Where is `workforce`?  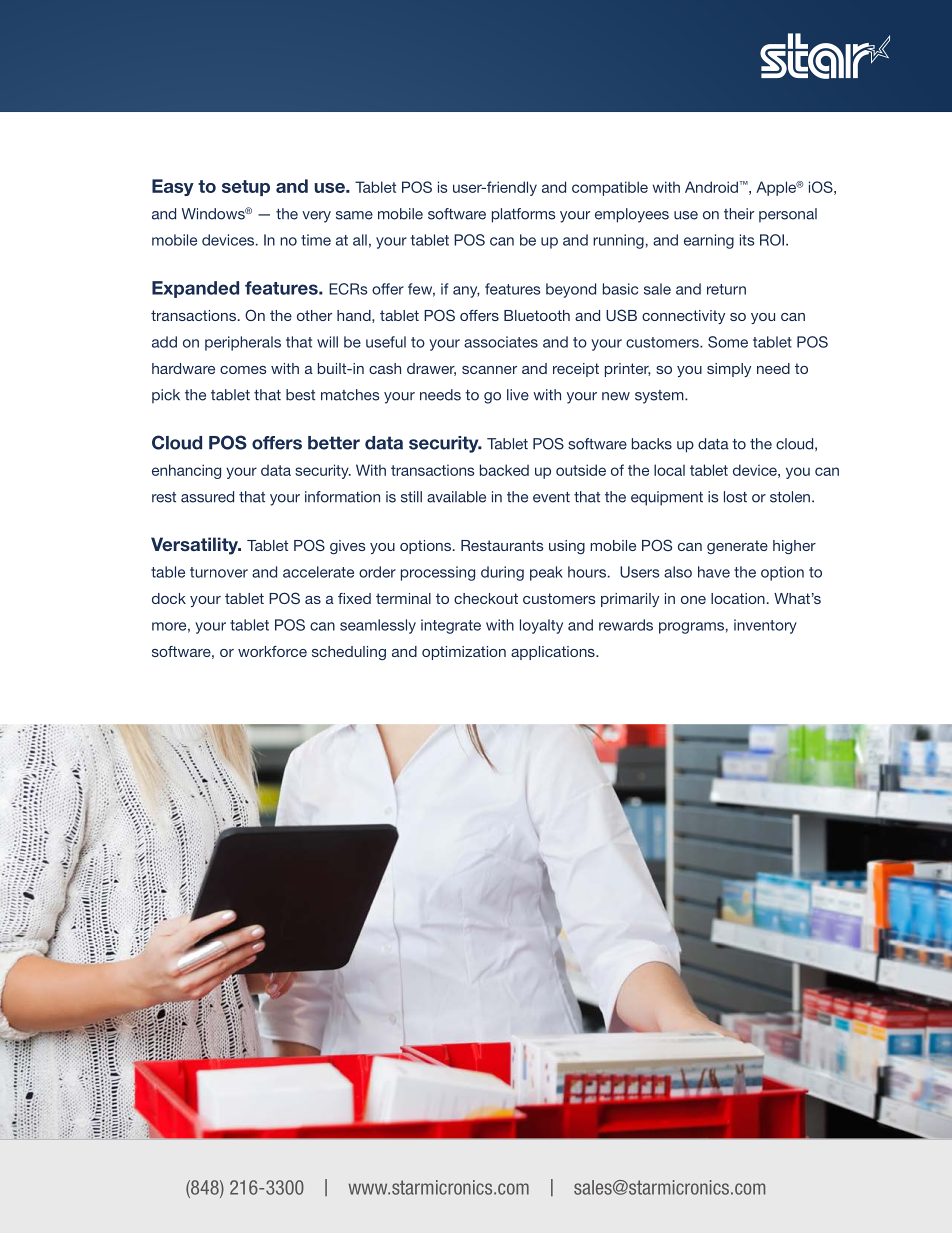
workforce is located at coordinates (272, 651).
